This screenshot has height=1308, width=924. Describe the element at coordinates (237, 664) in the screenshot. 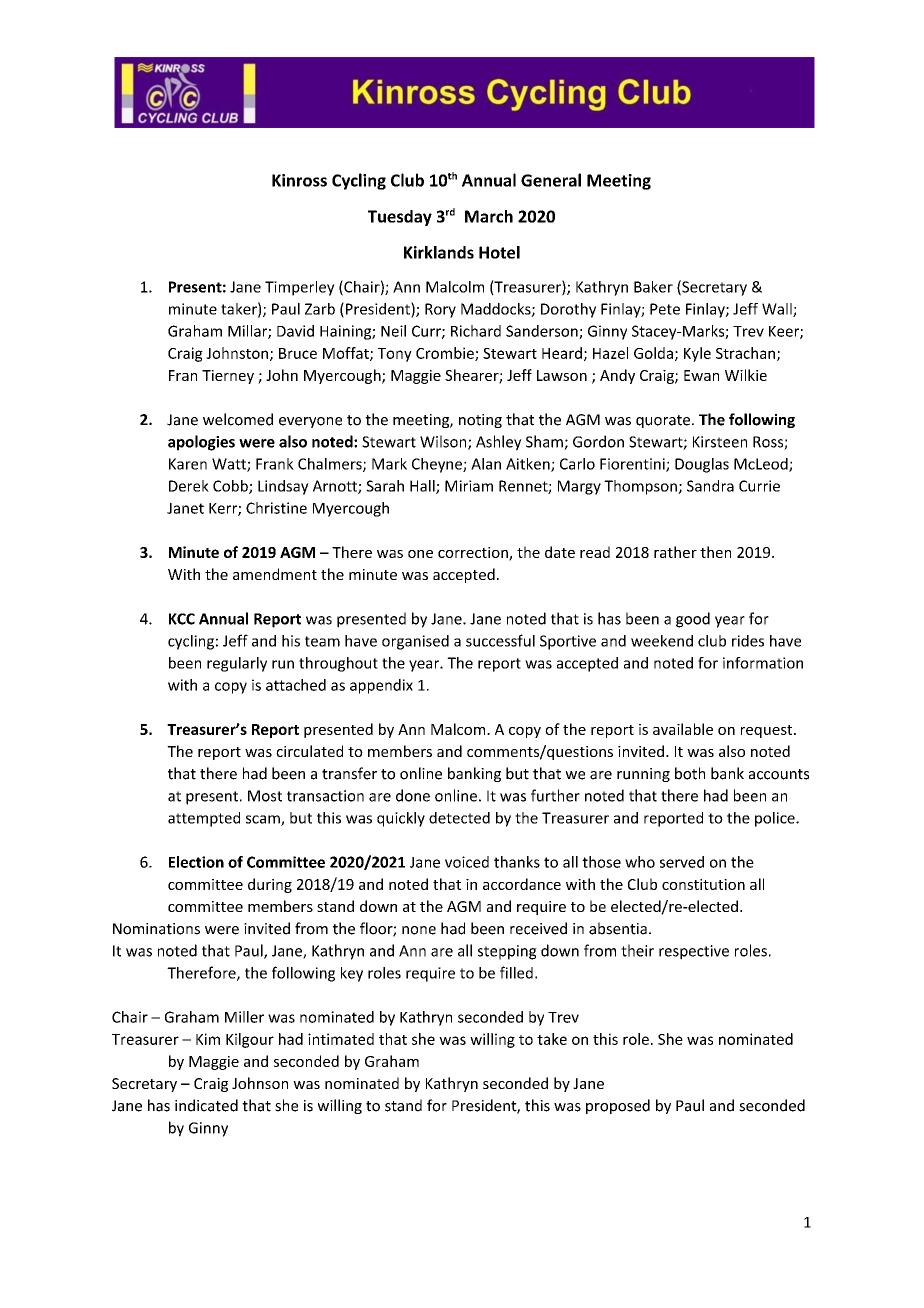

I see `regularly` at that location.
